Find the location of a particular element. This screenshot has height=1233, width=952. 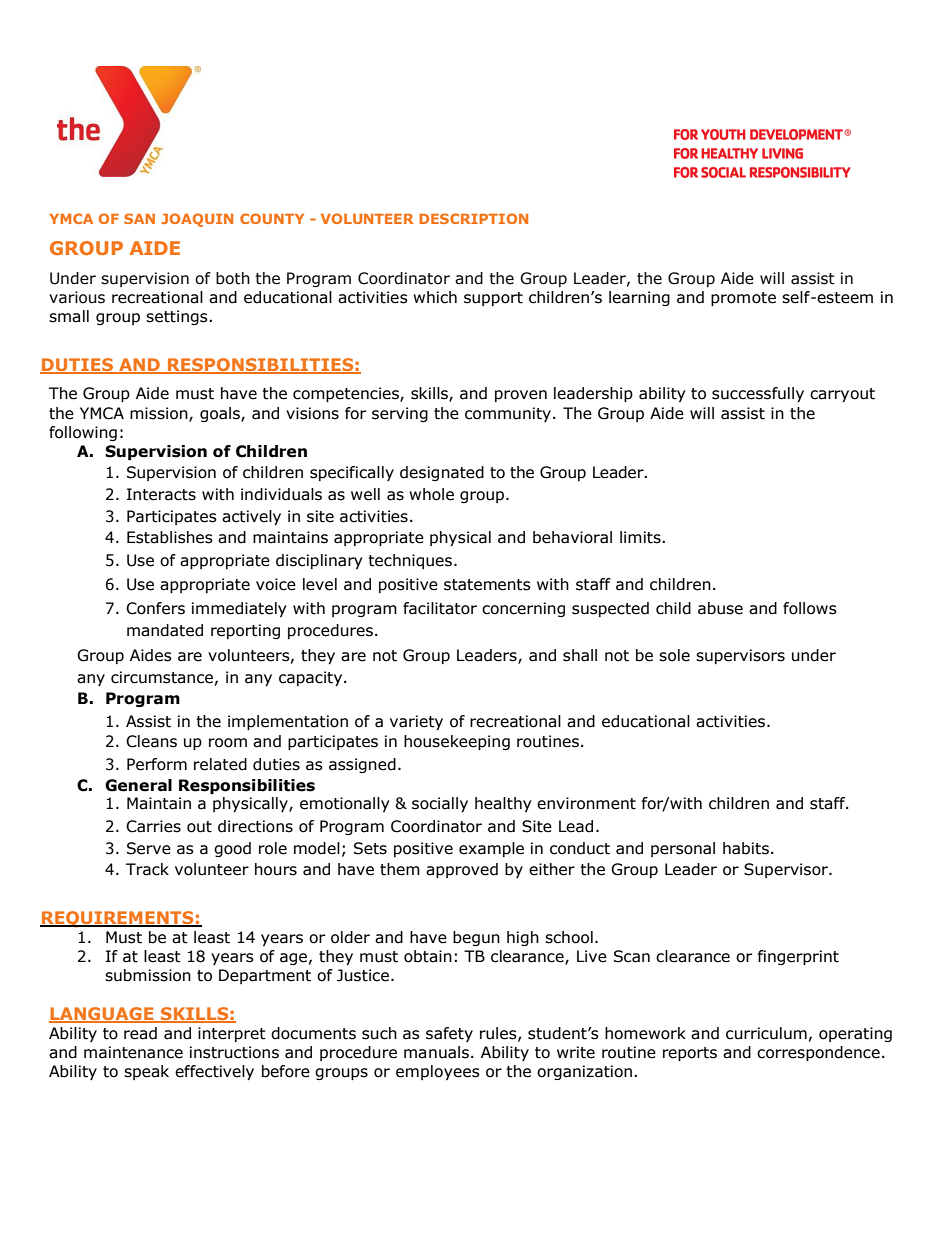

SAN is located at coordinates (139, 218).
